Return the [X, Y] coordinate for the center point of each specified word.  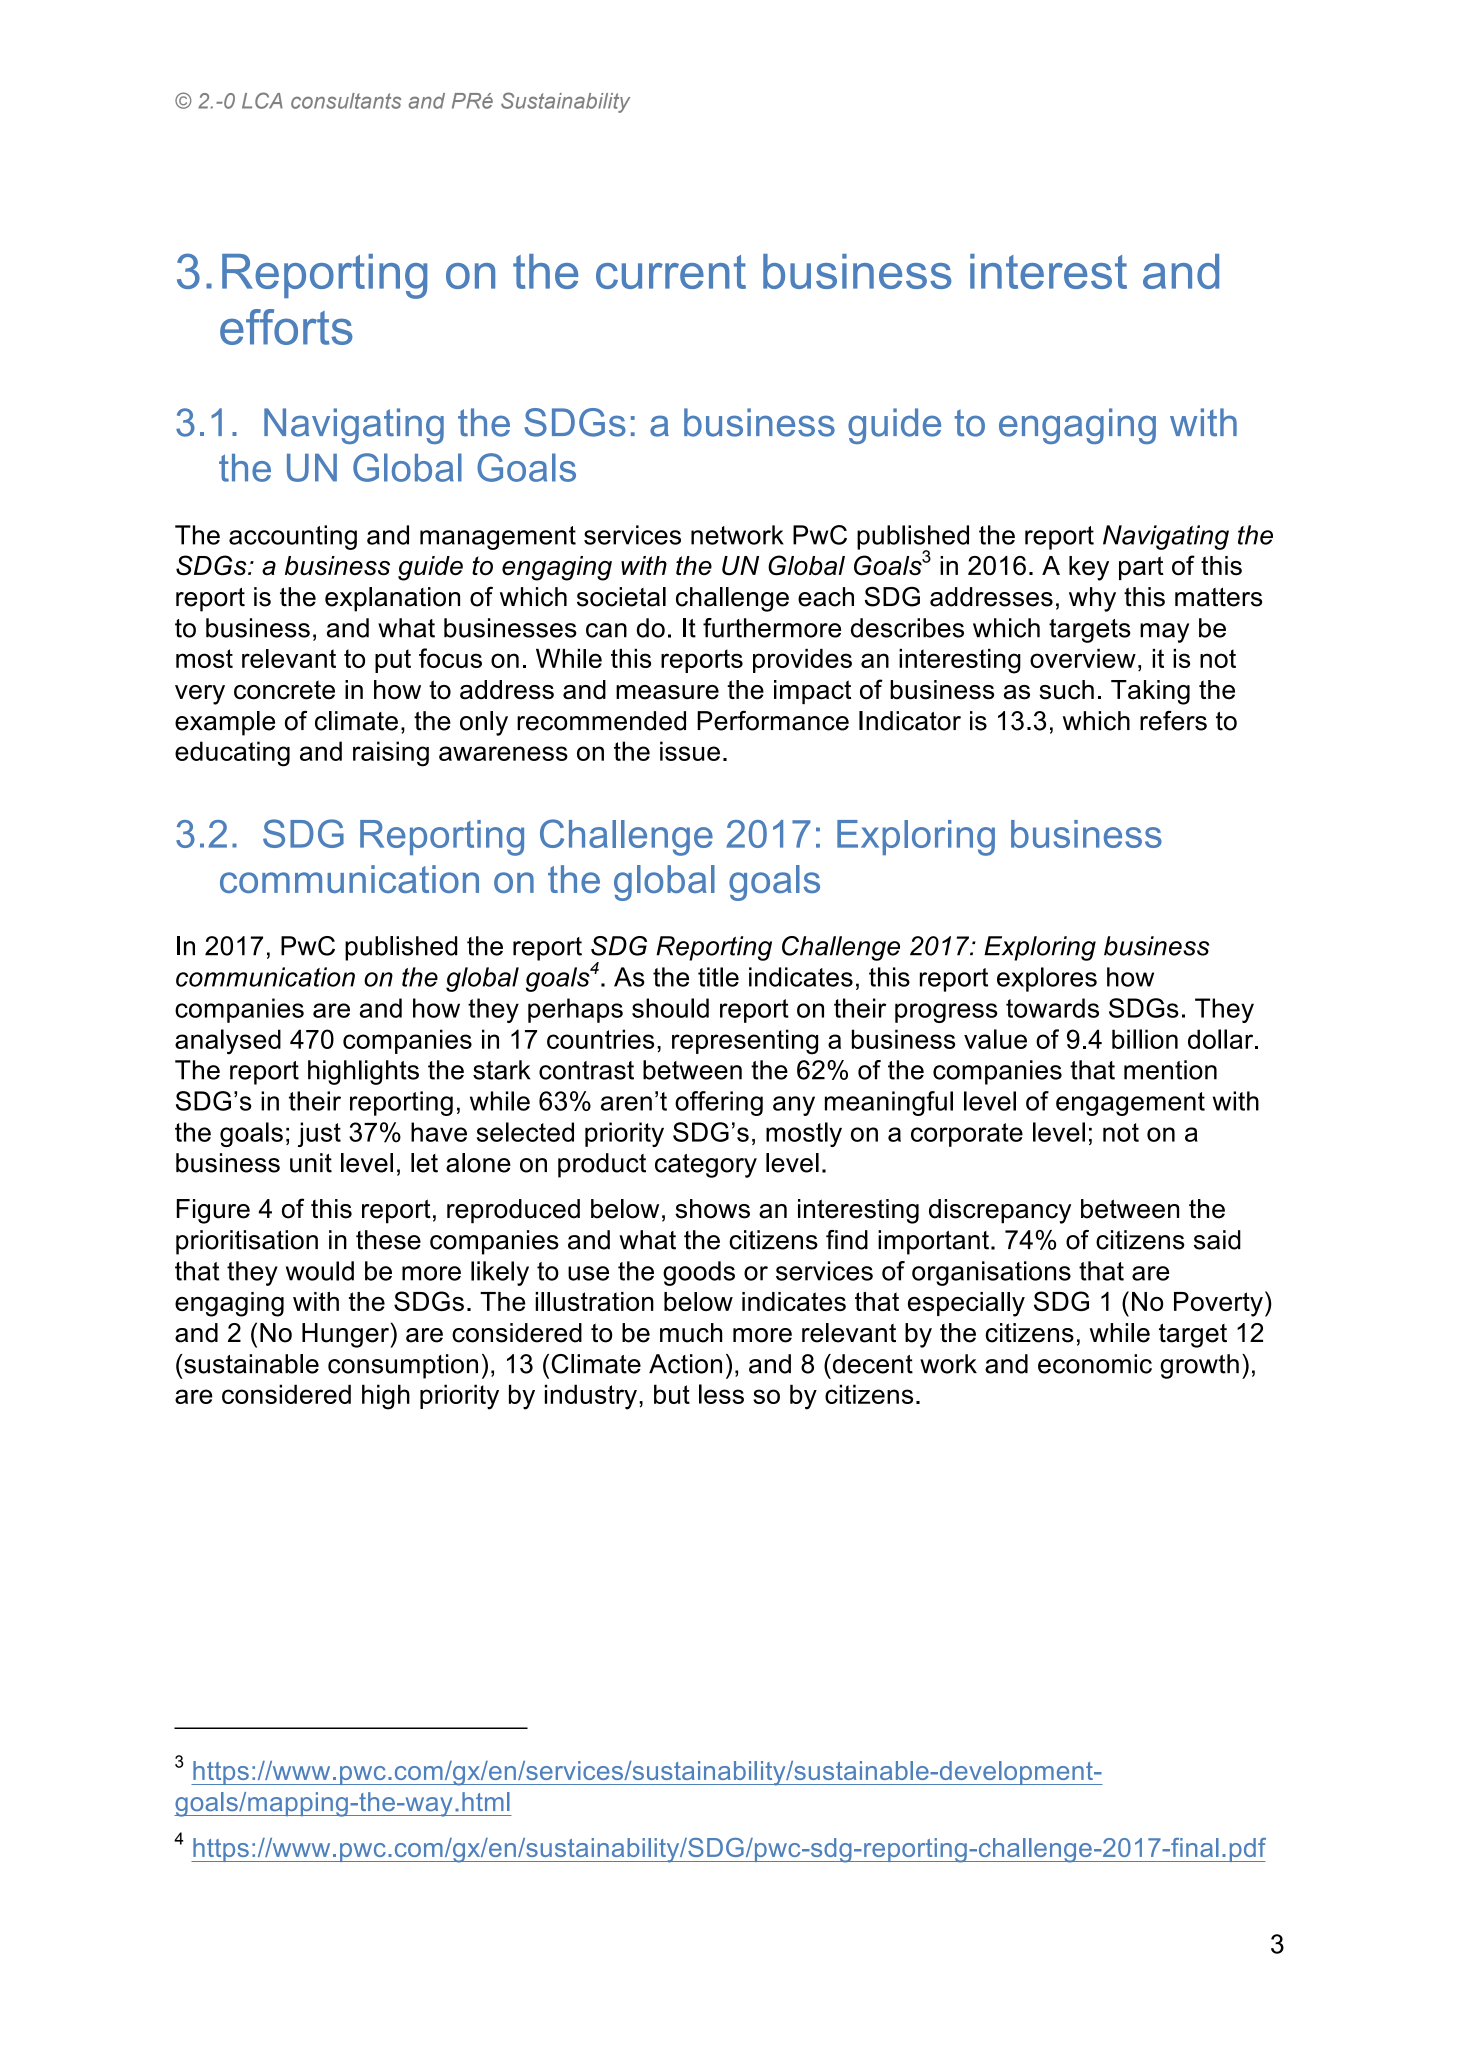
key [1089, 568]
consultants [346, 101]
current [671, 272]
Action [685, 1364]
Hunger [346, 1335]
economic [1095, 1364]
